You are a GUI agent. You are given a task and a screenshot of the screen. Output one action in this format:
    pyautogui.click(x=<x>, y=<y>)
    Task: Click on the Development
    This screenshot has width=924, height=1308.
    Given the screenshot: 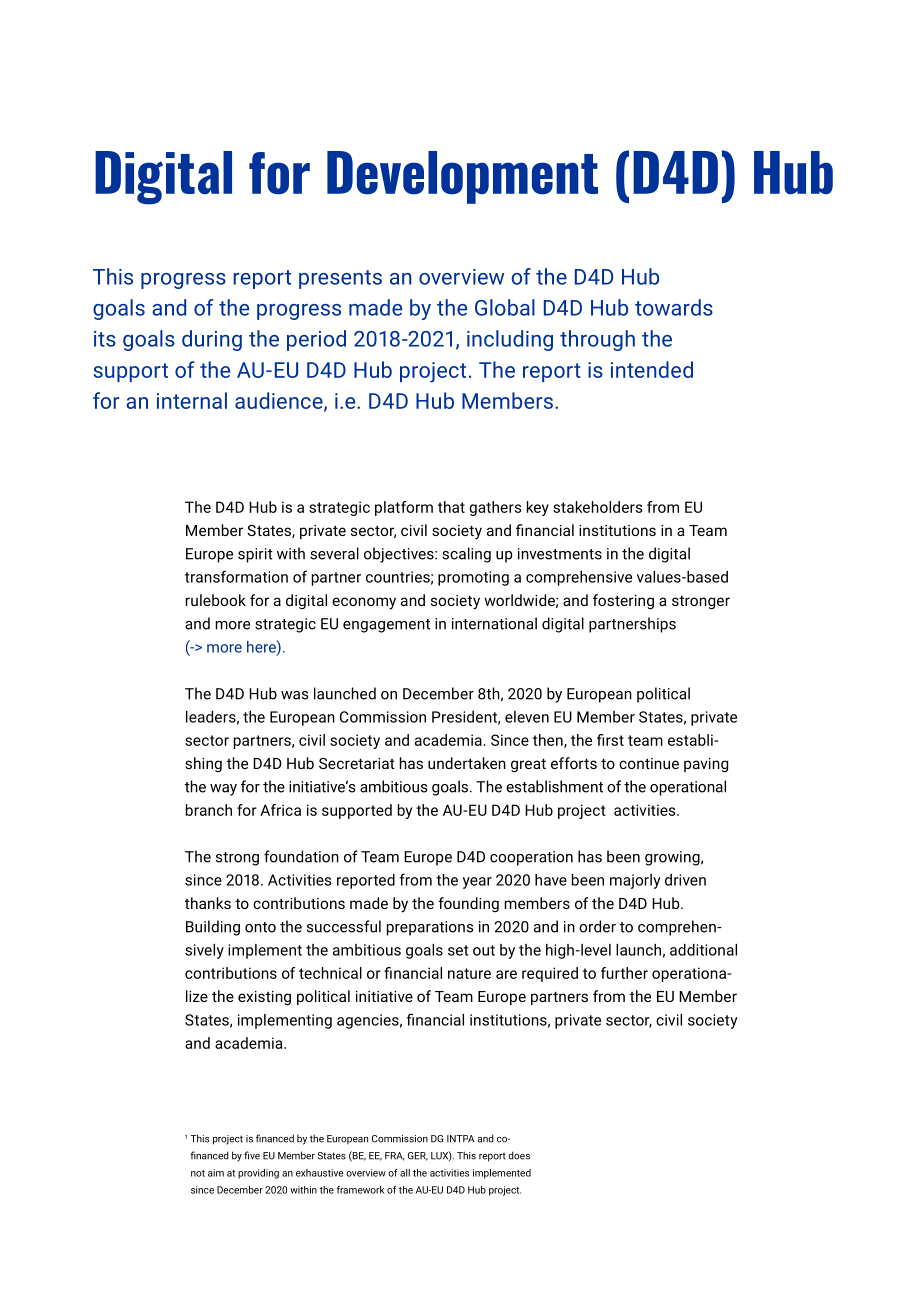 What is the action you would take?
    pyautogui.click(x=462, y=177)
